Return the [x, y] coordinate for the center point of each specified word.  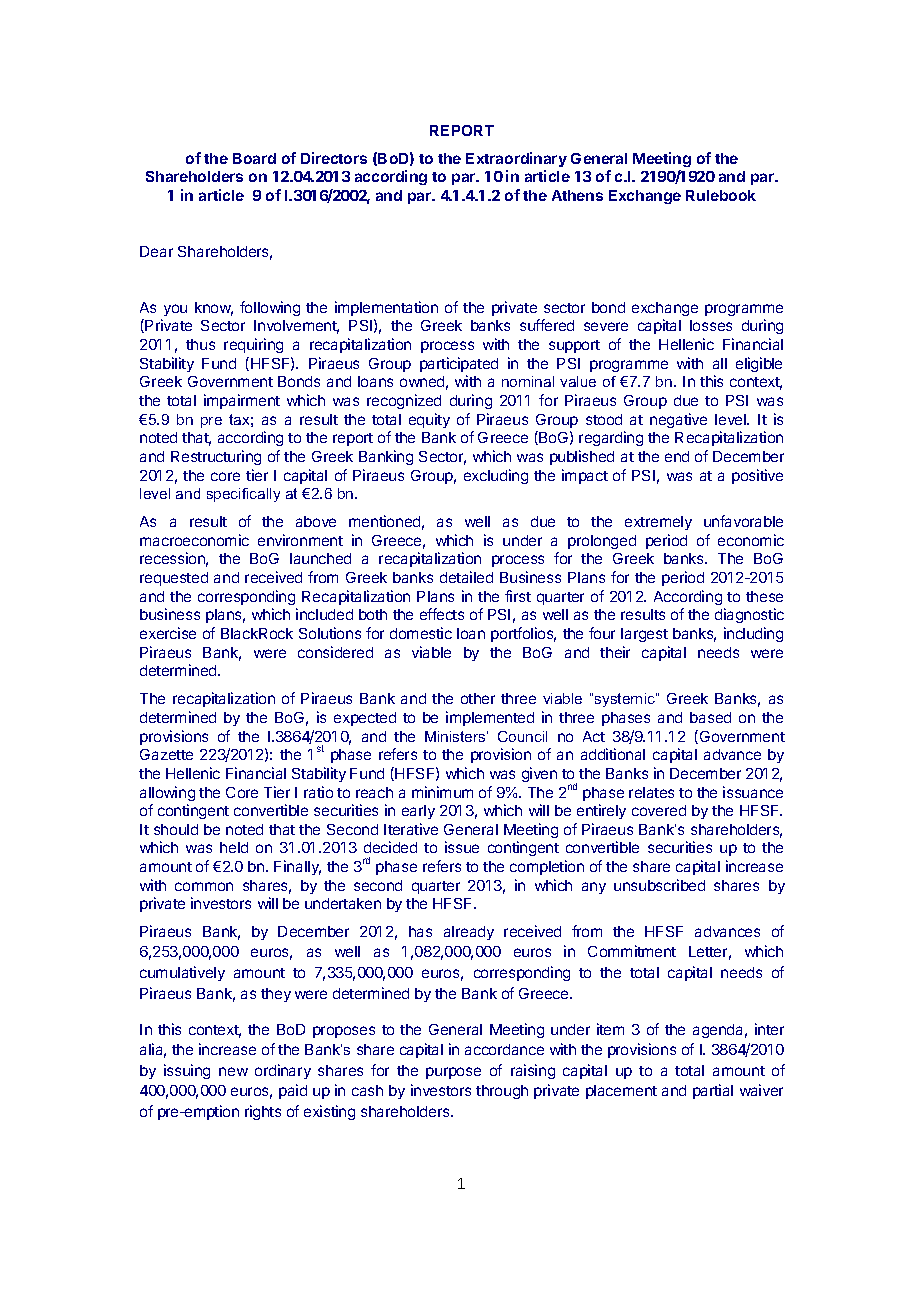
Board [254, 158]
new [233, 1071]
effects [442, 614]
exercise [168, 633]
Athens [577, 195]
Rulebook [721, 195]
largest [644, 635]
